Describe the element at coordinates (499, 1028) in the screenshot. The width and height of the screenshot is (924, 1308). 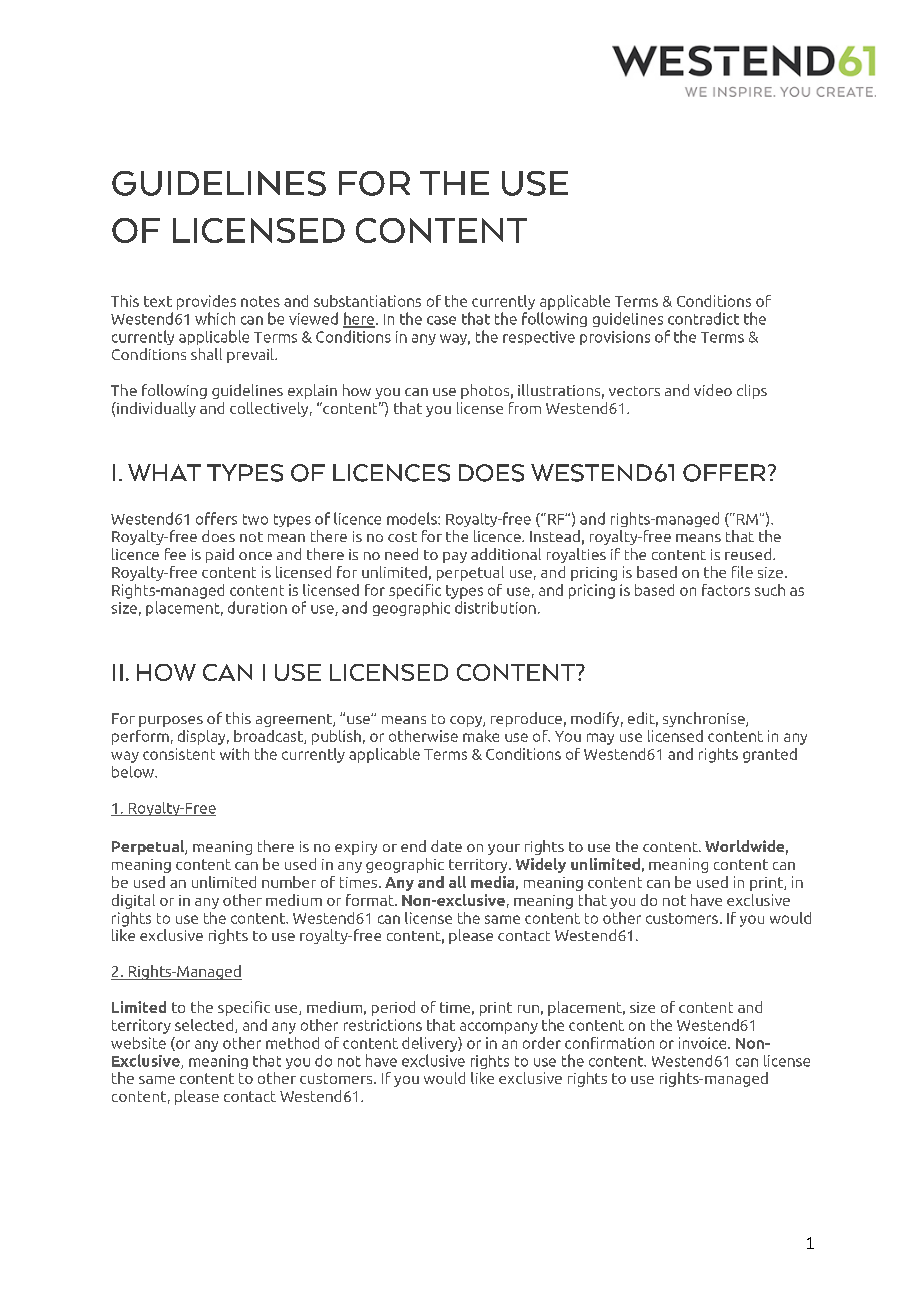
I see `accompany` at that location.
